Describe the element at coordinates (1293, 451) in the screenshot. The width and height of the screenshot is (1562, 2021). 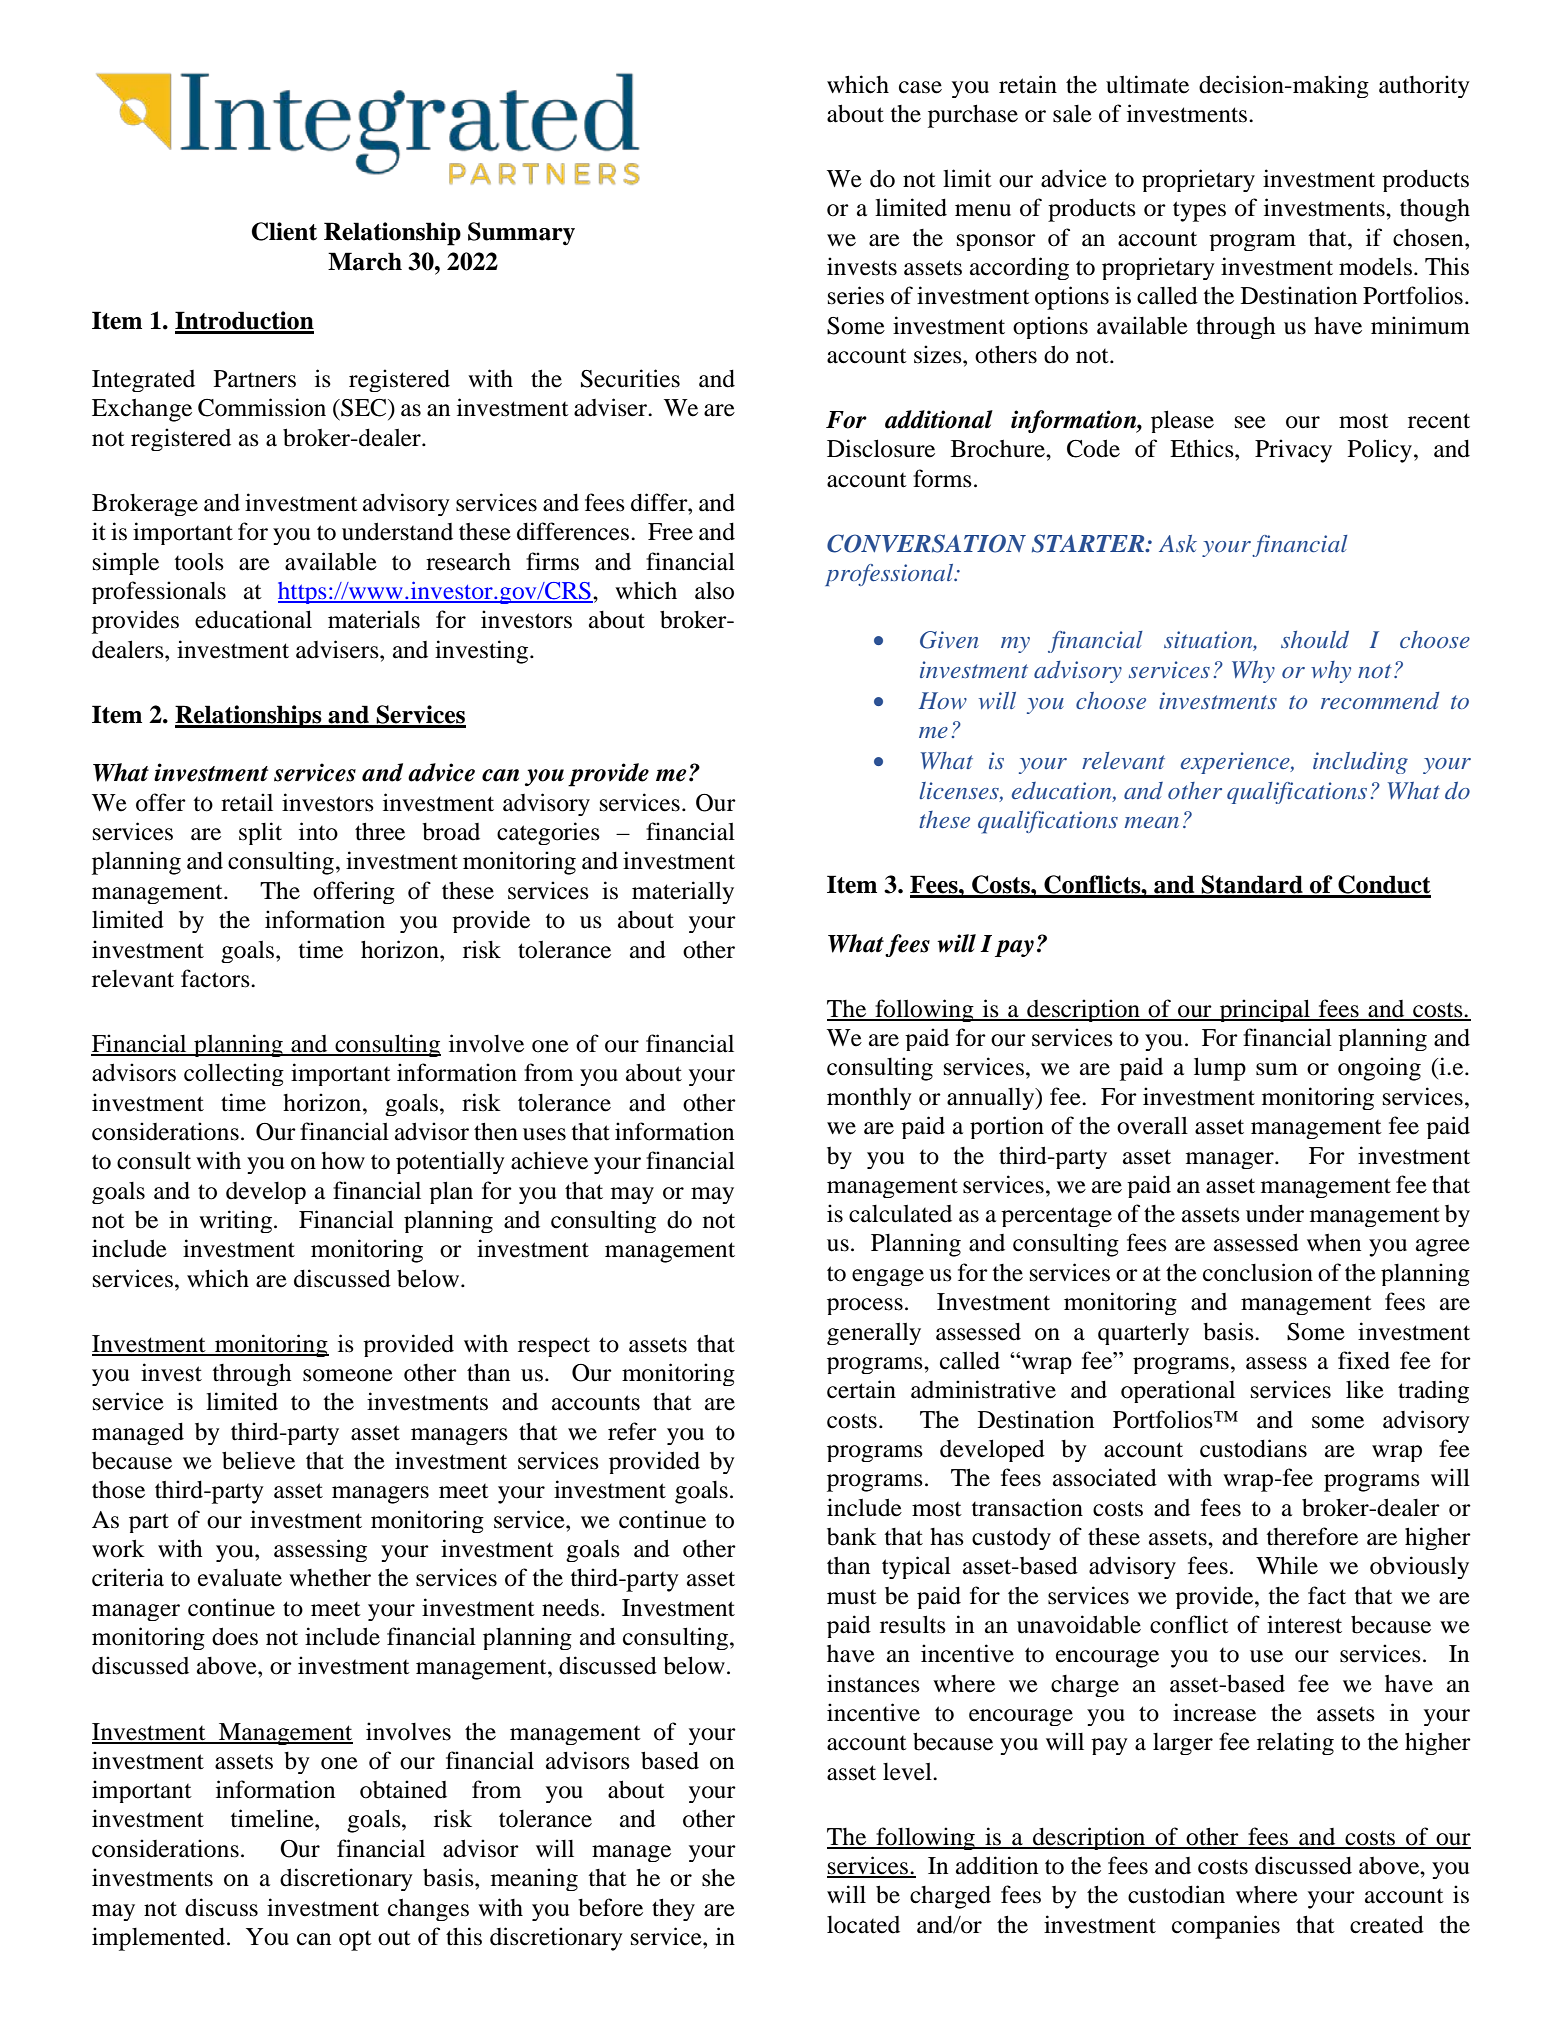
I see `Privacy` at that location.
